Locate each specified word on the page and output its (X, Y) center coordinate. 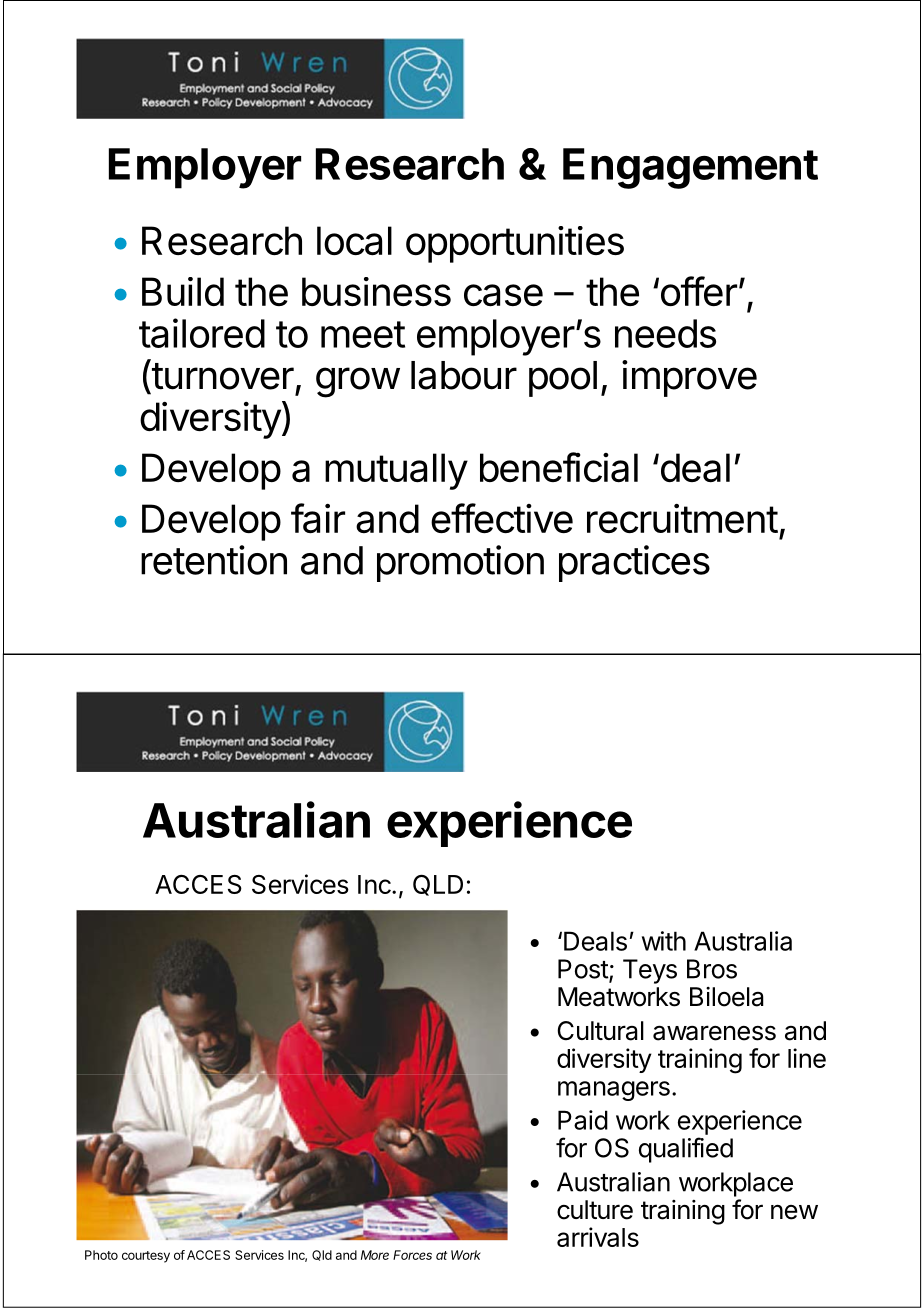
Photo (101, 1255)
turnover (223, 376)
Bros (712, 969)
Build (183, 291)
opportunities (515, 244)
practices (634, 563)
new (794, 1212)
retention (214, 560)
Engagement (690, 168)
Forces (412, 1255)
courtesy (146, 1257)
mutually (396, 471)
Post (584, 970)
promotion (460, 563)
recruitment (682, 518)
